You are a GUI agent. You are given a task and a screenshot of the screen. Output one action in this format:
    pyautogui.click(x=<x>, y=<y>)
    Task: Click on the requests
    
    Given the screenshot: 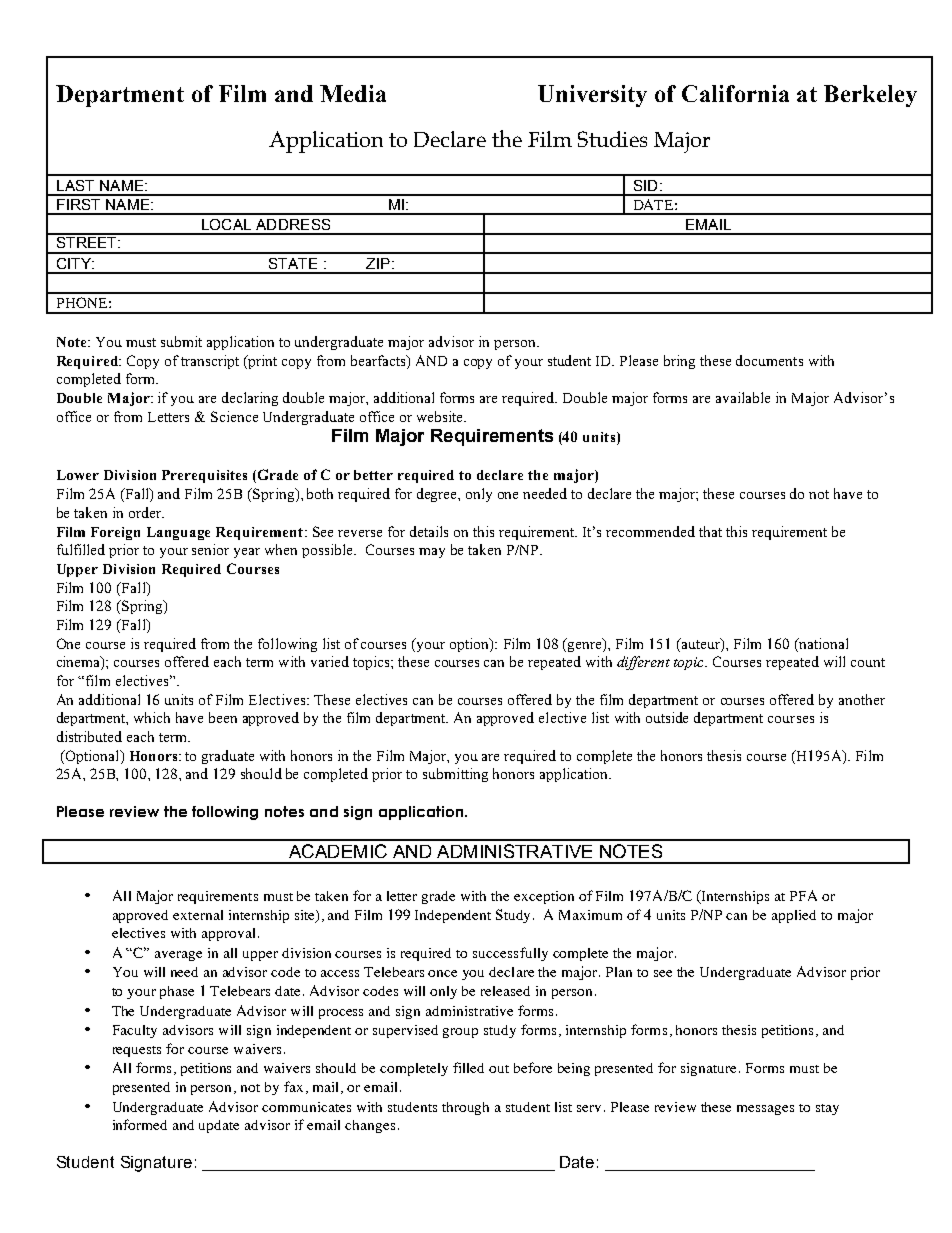 What is the action you would take?
    pyautogui.click(x=137, y=1051)
